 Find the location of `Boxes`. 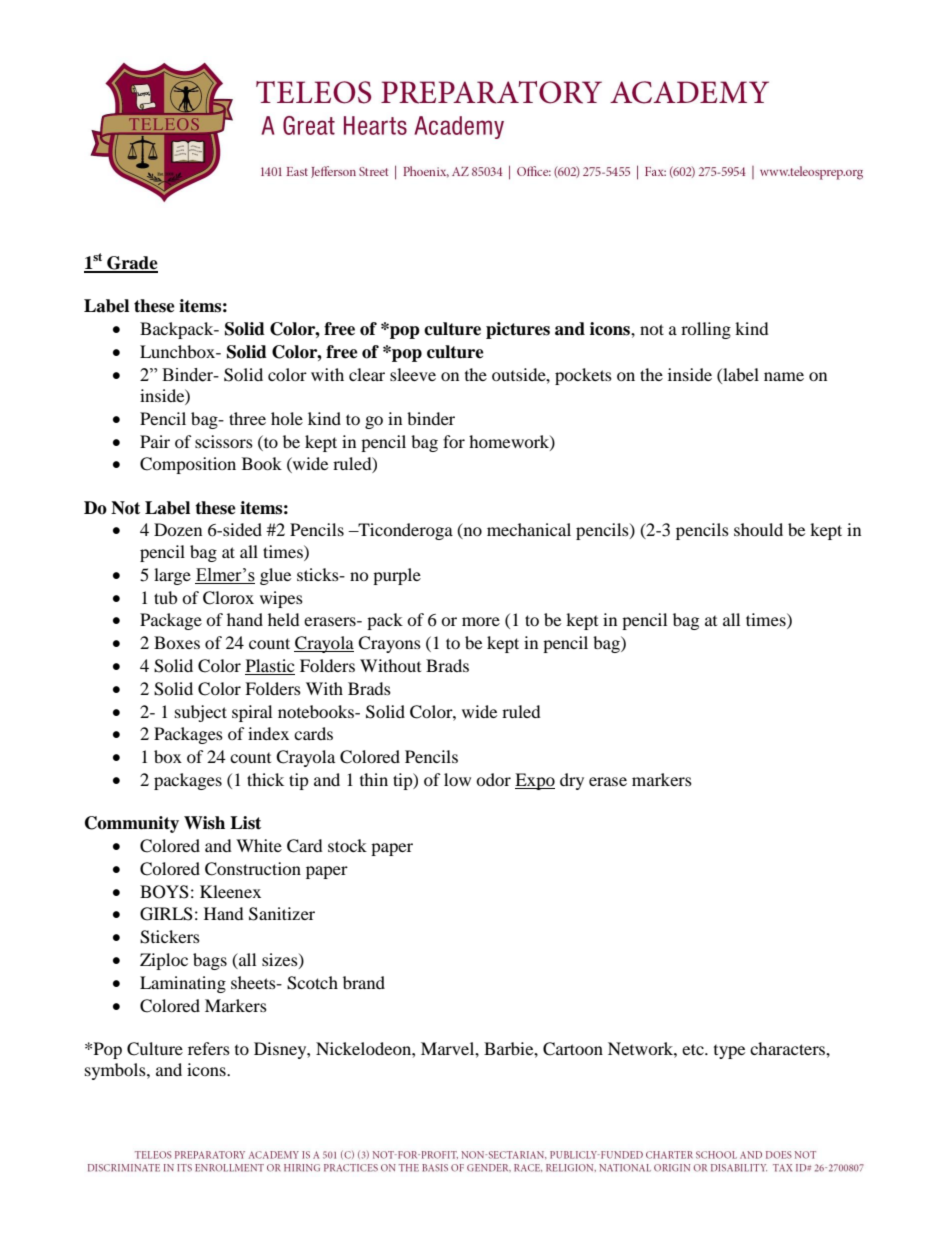

Boxes is located at coordinates (177, 642).
